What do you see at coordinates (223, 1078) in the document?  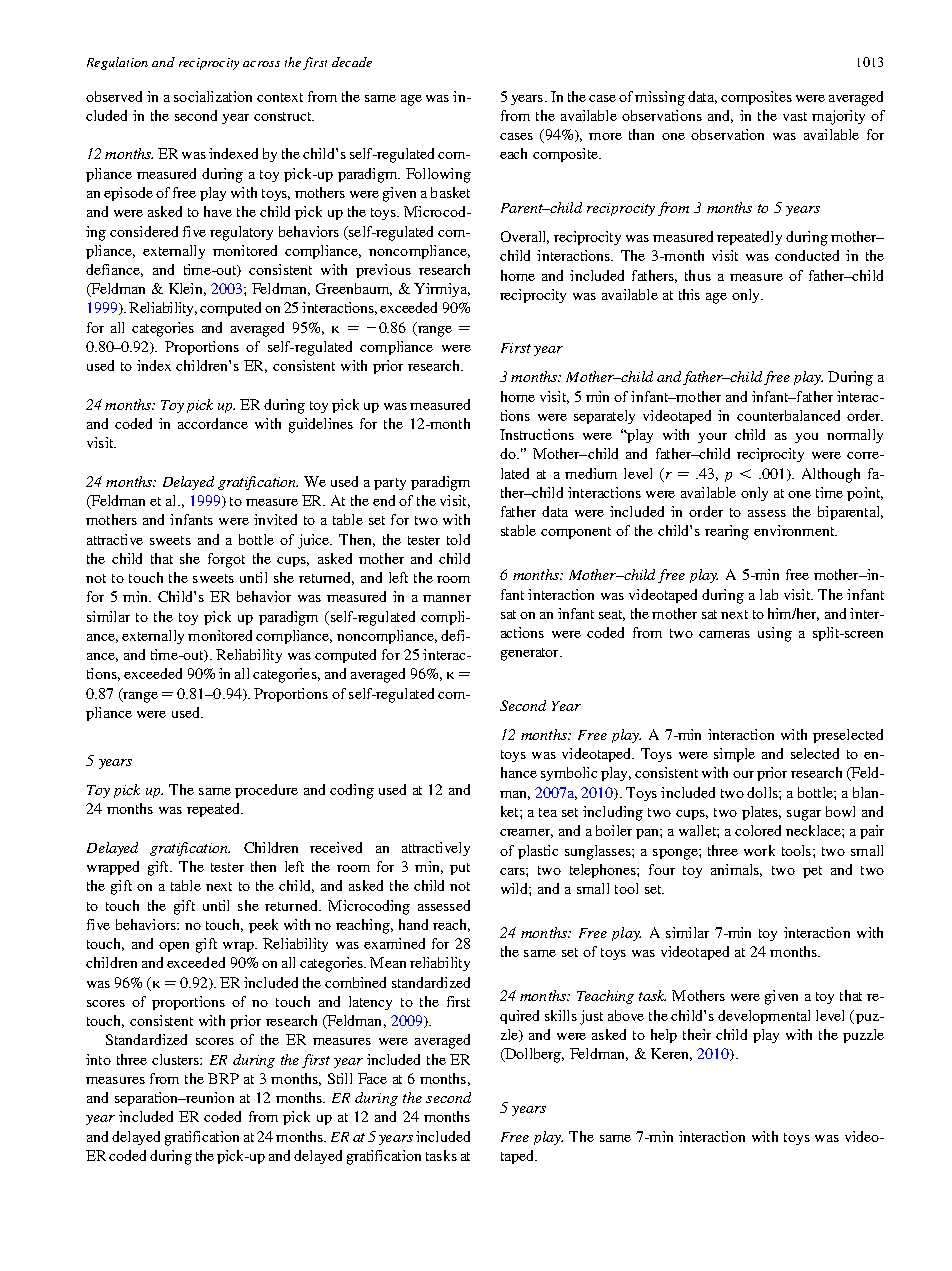 I see `BRP` at bounding box center [223, 1078].
